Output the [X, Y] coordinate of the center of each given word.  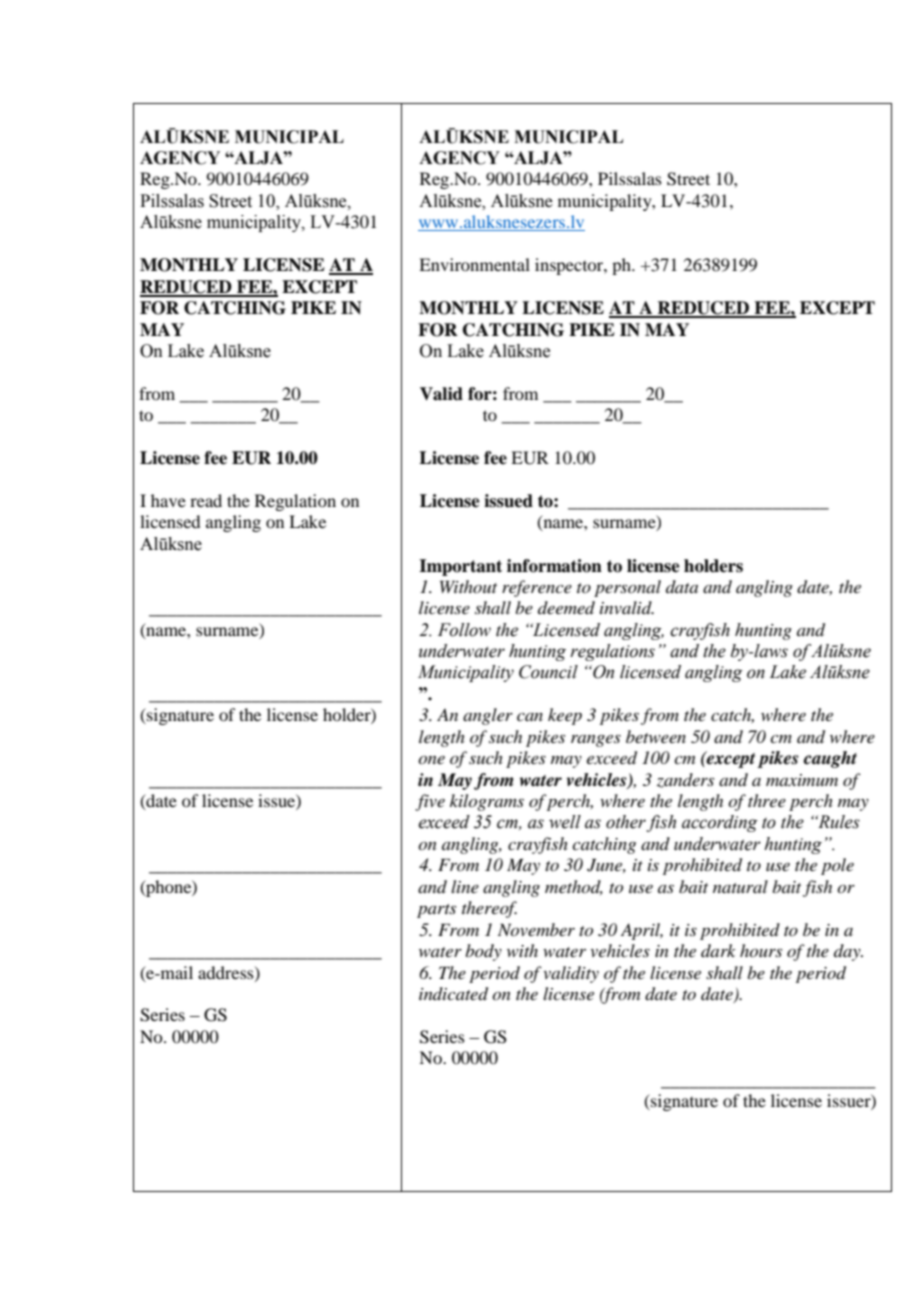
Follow [464, 630]
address [227, 973]
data [682, 586]
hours [761, 950]
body [483, 952]
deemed [566, 607]
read [206, 500]
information [554, 566]
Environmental [474, 264]
